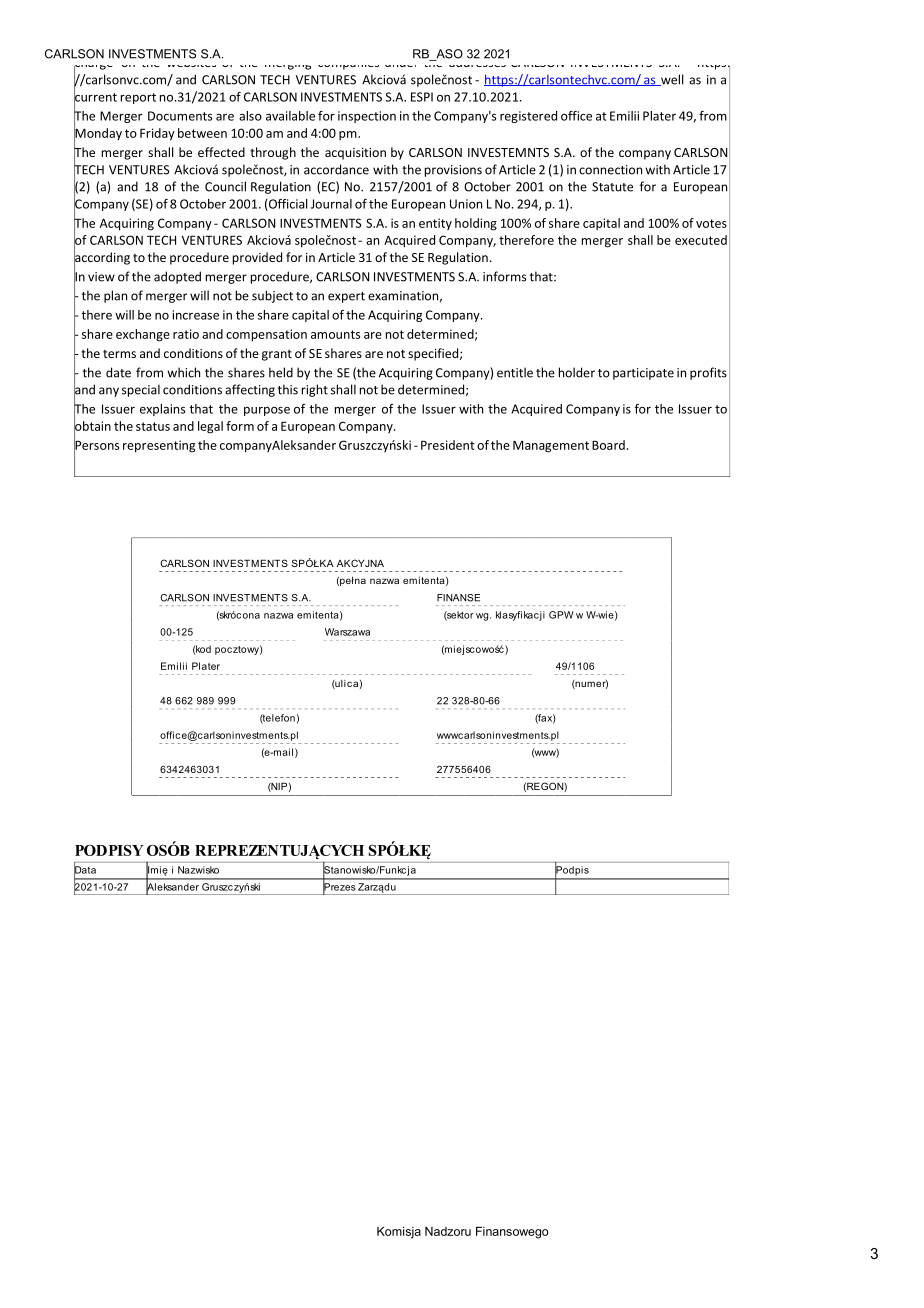  I want to click on amounts, so click(335, 334).
